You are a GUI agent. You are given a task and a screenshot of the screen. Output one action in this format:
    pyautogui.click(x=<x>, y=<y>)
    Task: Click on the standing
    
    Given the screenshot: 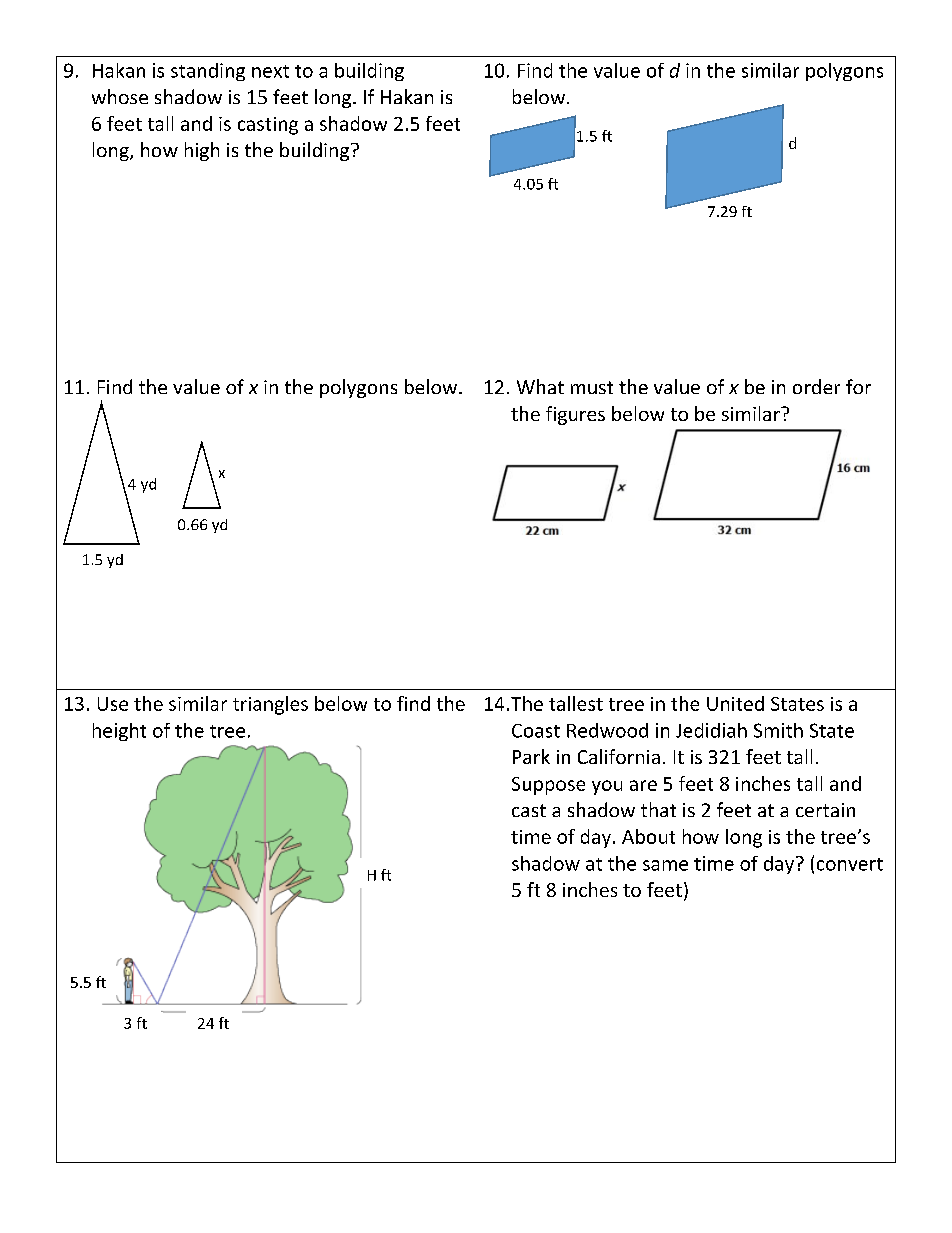 What is the action you would take?
    pyautogui.click(x=208, y=72)
